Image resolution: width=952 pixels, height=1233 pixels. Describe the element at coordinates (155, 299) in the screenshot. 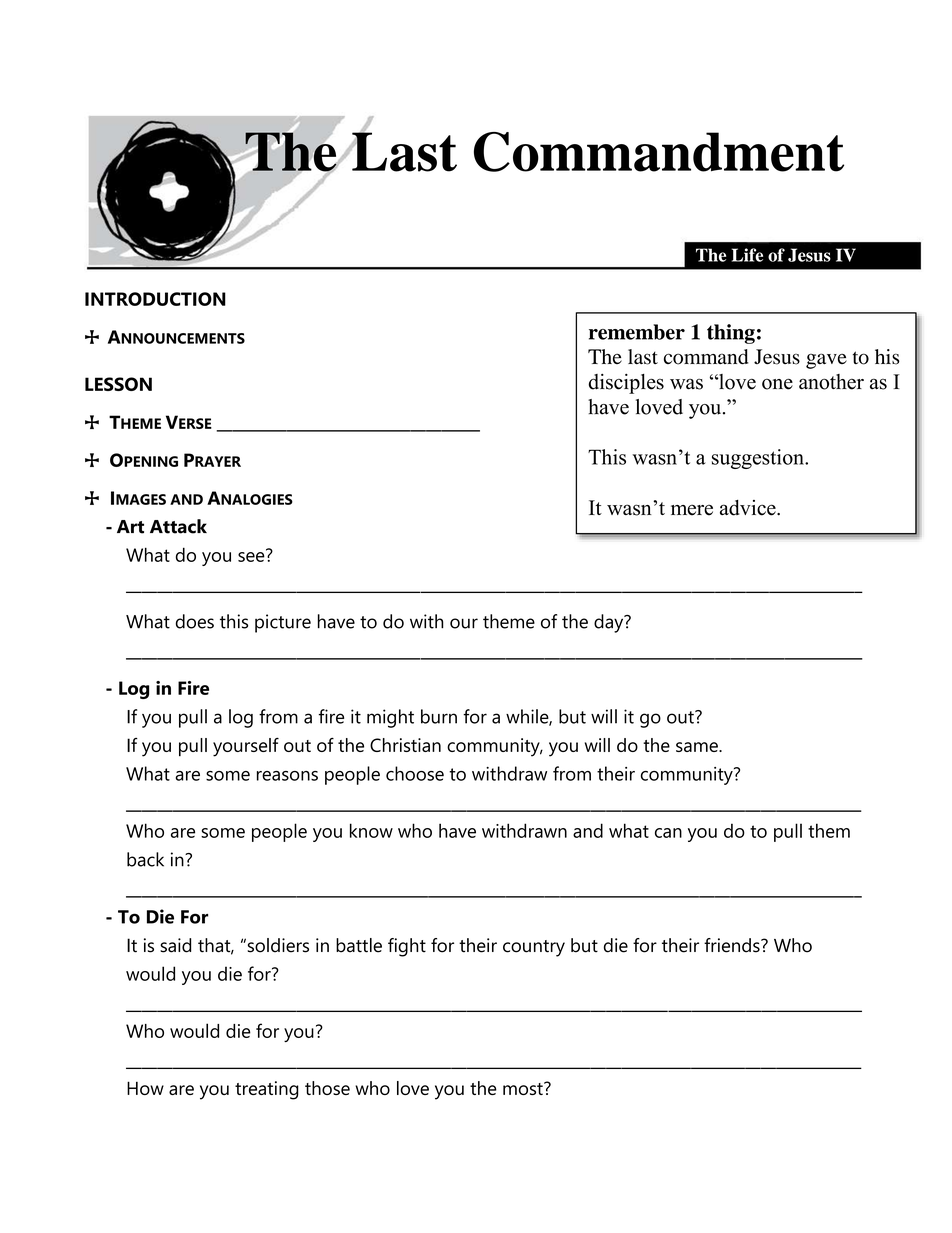

I see `INTRODUCTION` at that location.
